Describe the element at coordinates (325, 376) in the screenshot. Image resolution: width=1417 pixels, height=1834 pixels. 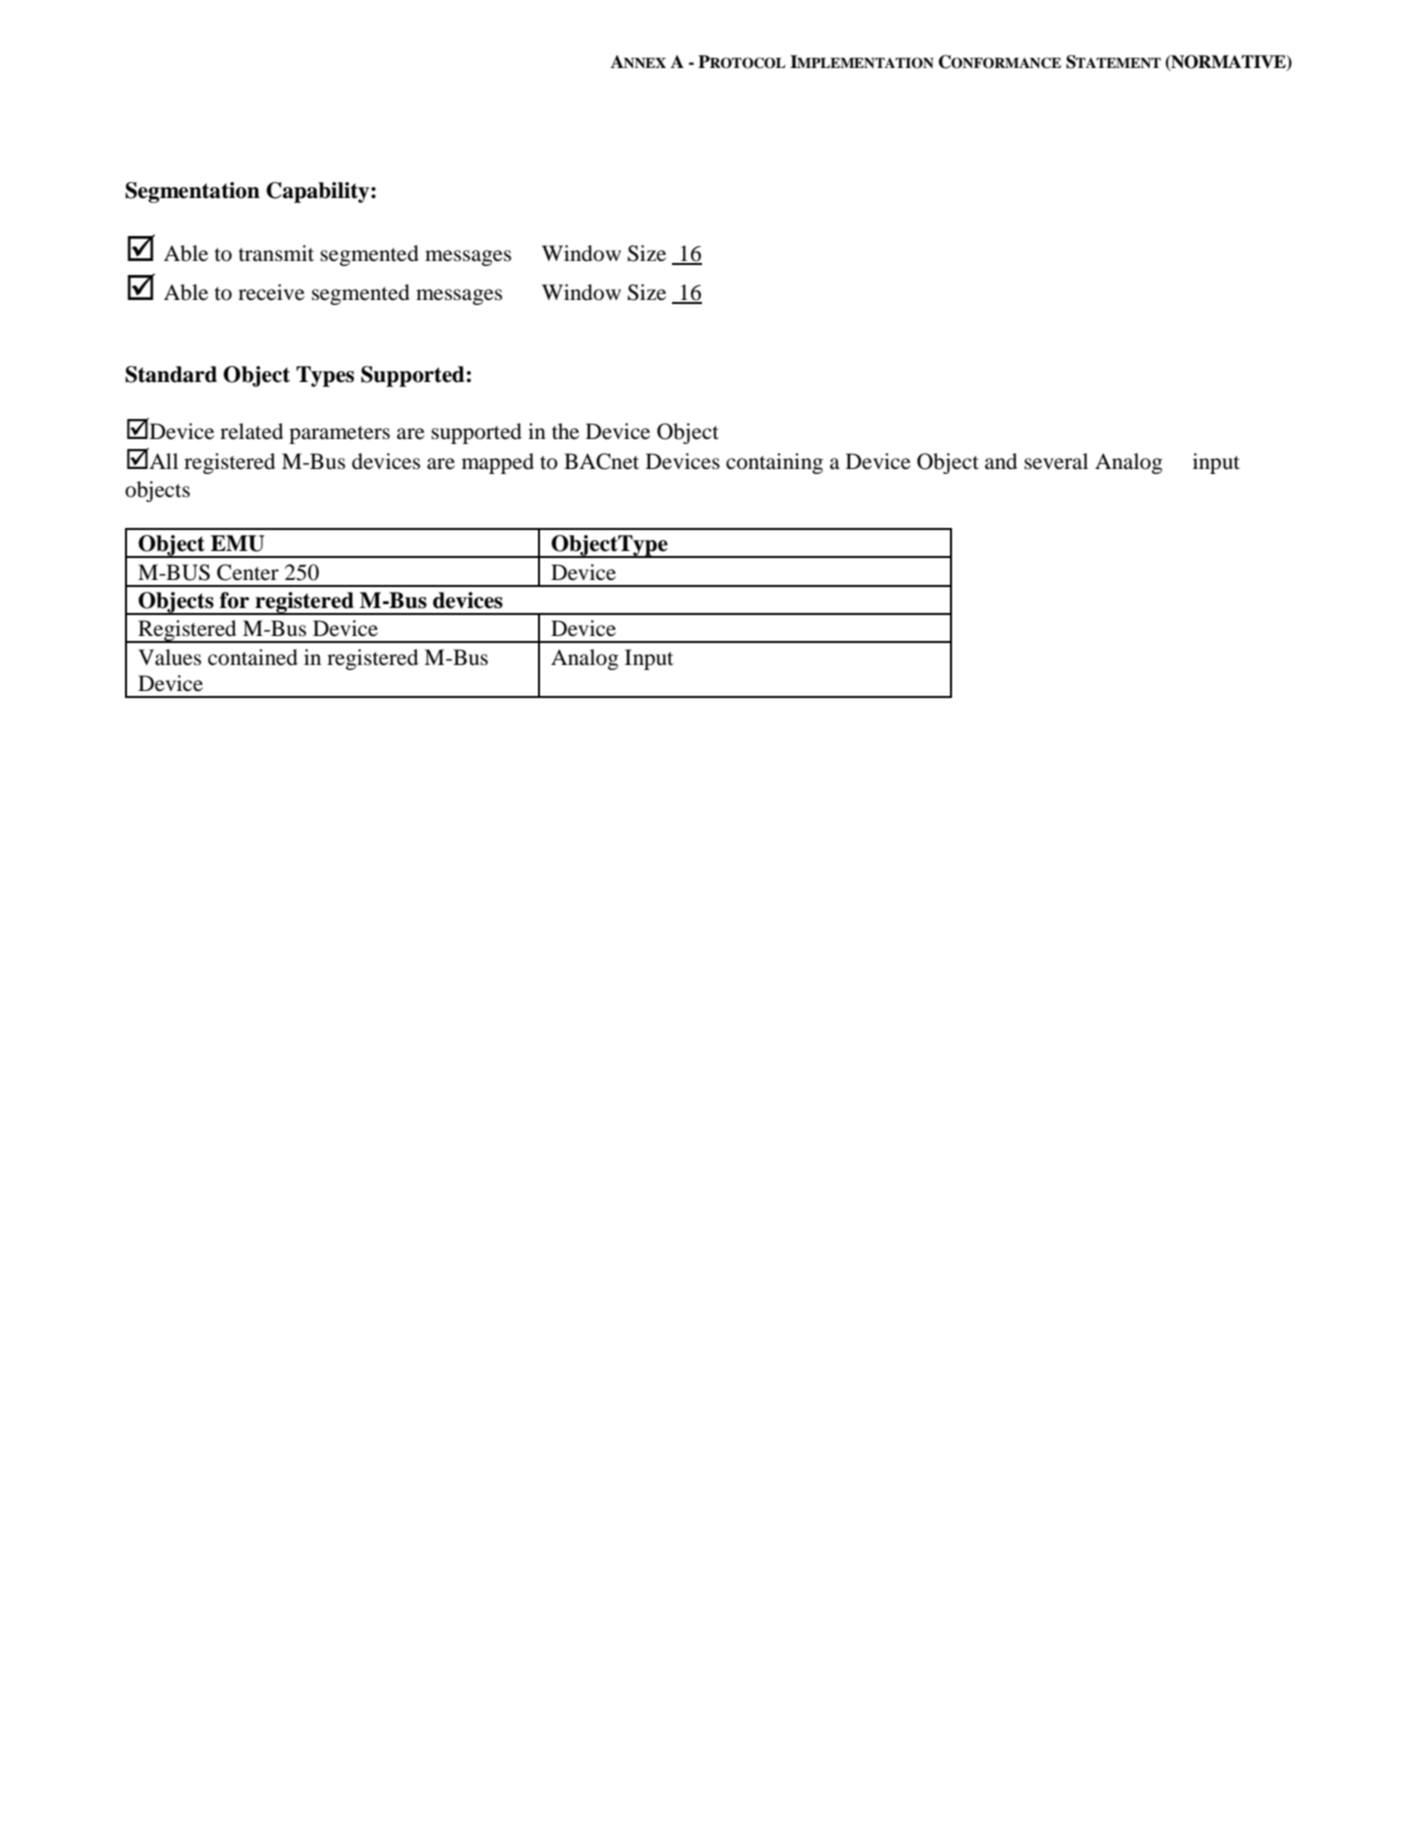
I see `Types` at that location.
